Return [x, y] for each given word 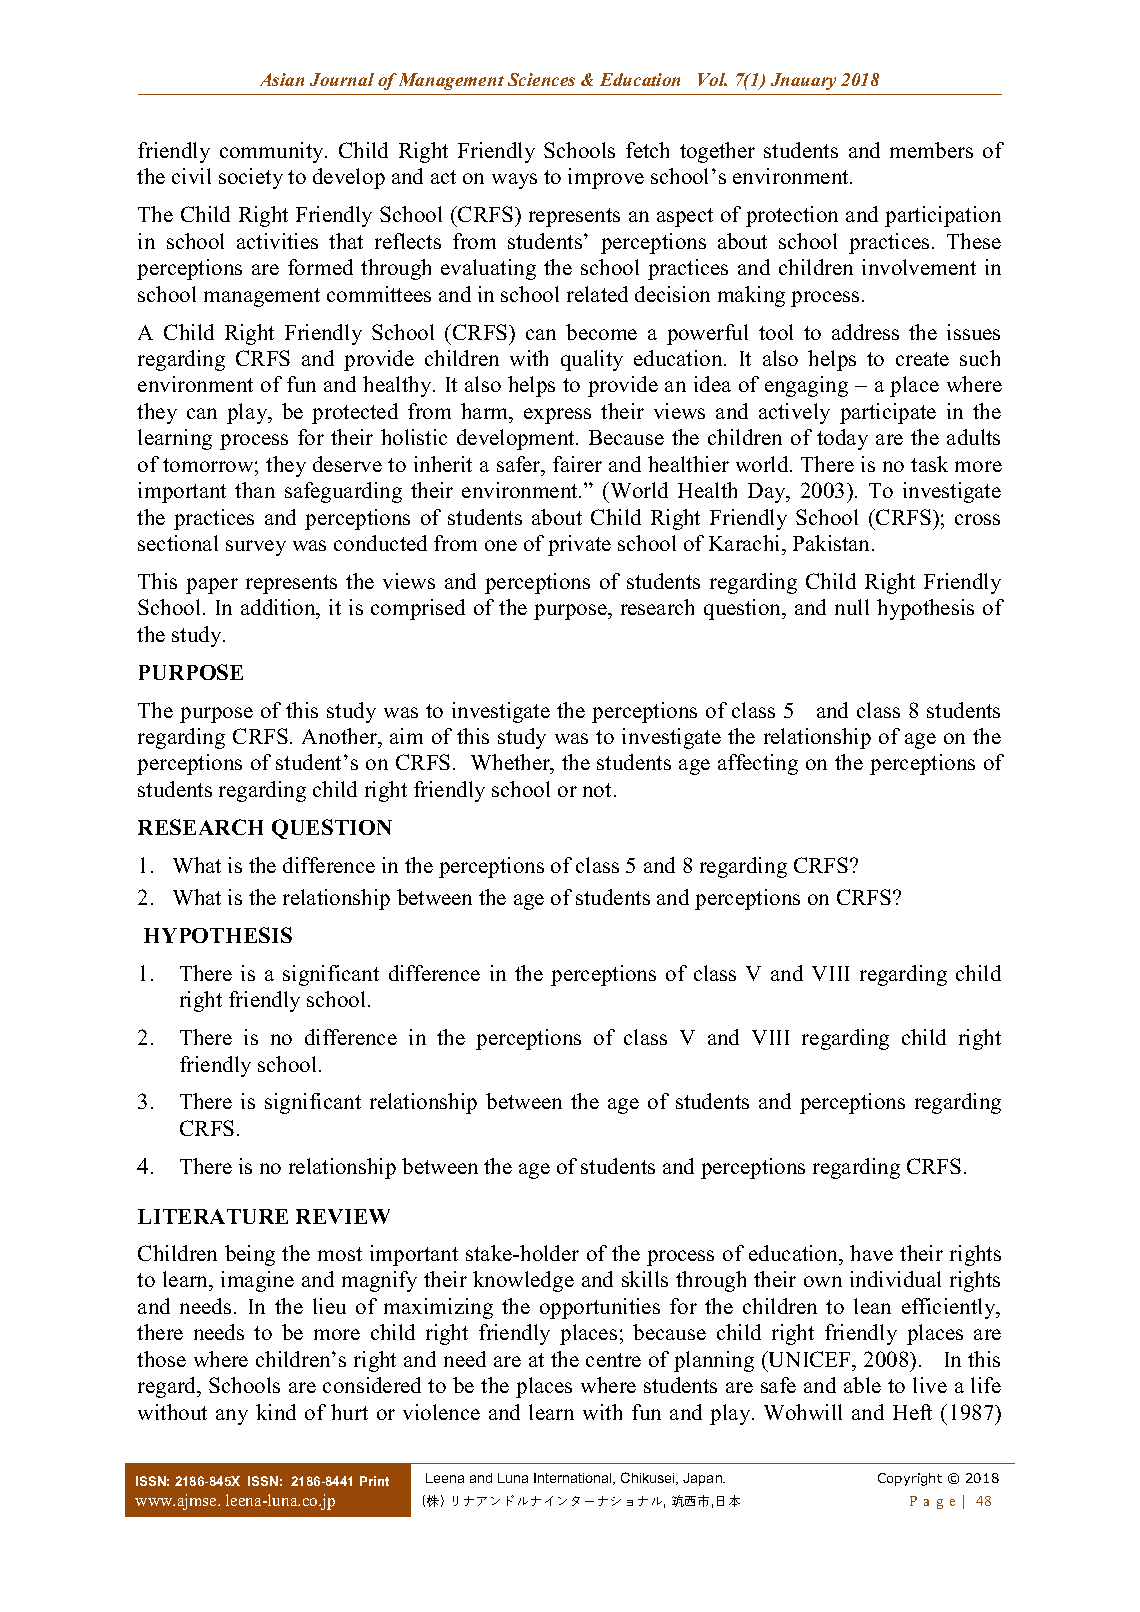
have [871, 1253]
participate [888, 413]
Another [341, 736]
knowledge [523, 1281]
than [255, 490]
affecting [758, 764]
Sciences [541, 79]
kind [276, 1412]
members [931, 150]
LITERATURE [213, 1216]
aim [406, 736]
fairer [577, 464]
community [273, 152]
